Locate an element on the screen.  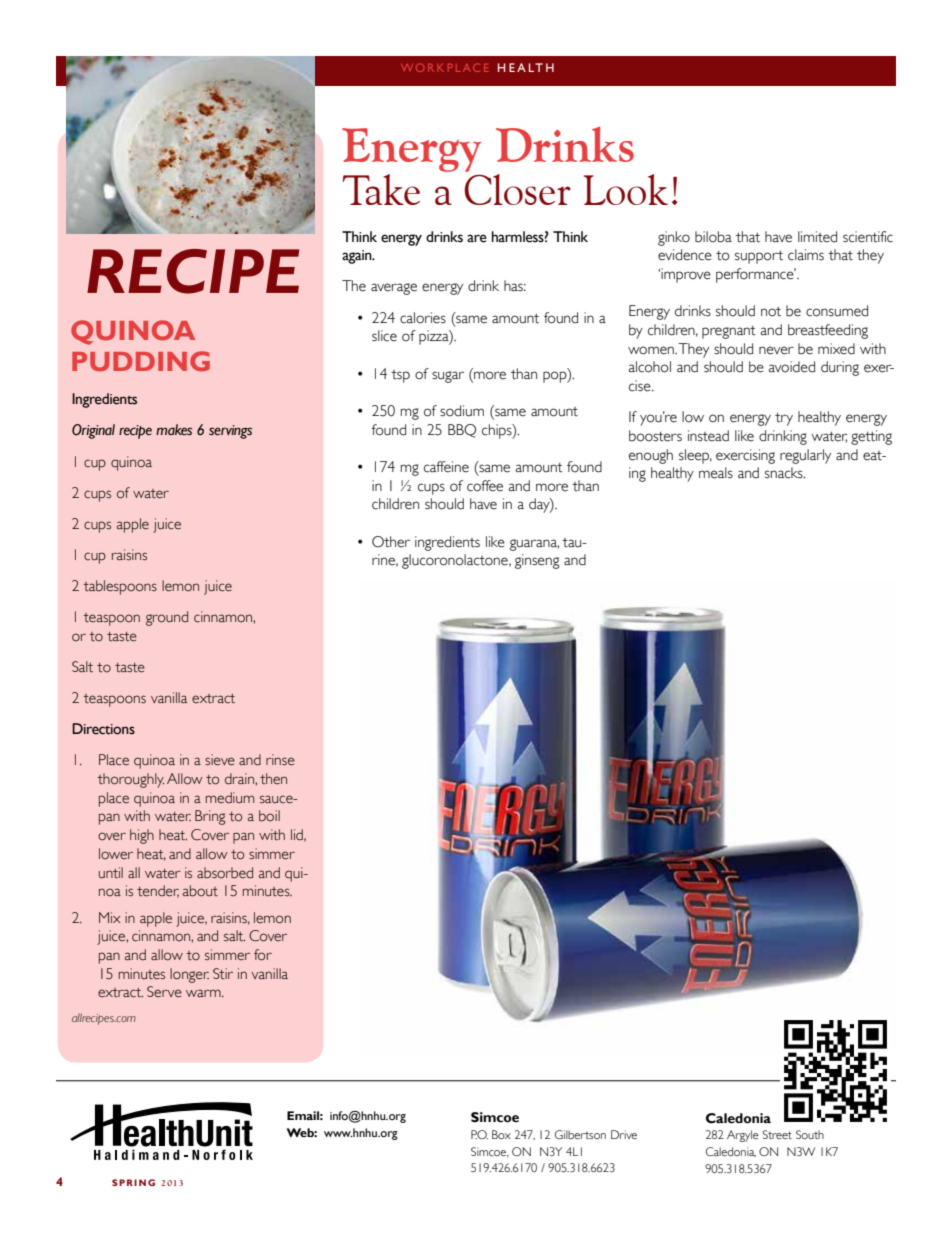
again is located at coordinates (358, 257).
